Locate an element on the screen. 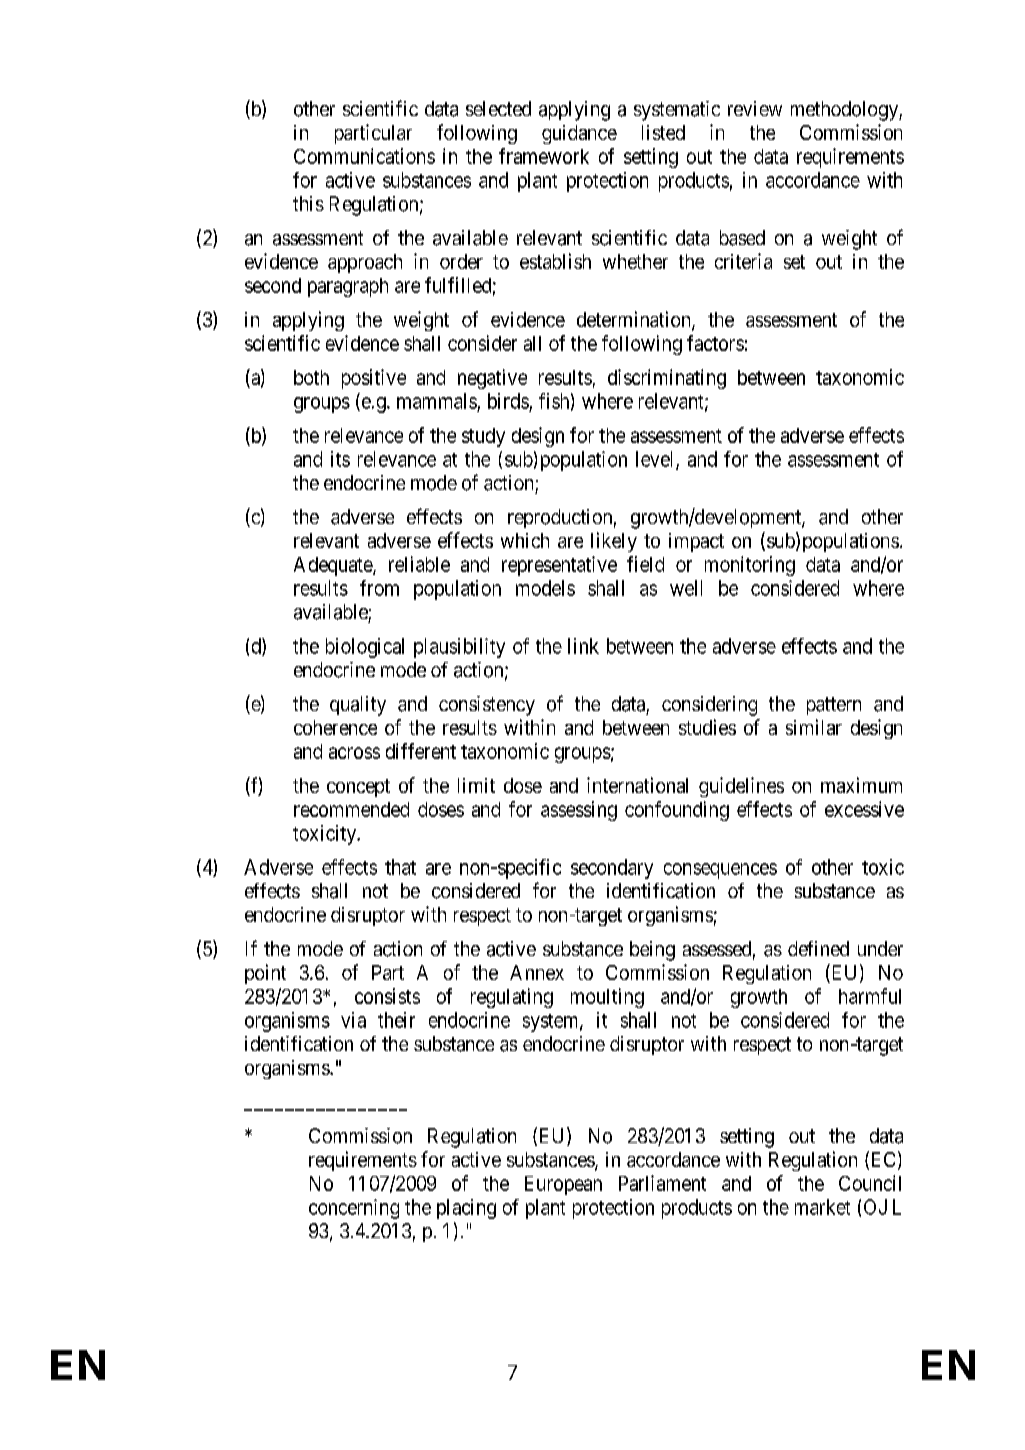 This screenshot has height=1450, width=1025. biological is located at coordinates (365, 648).
